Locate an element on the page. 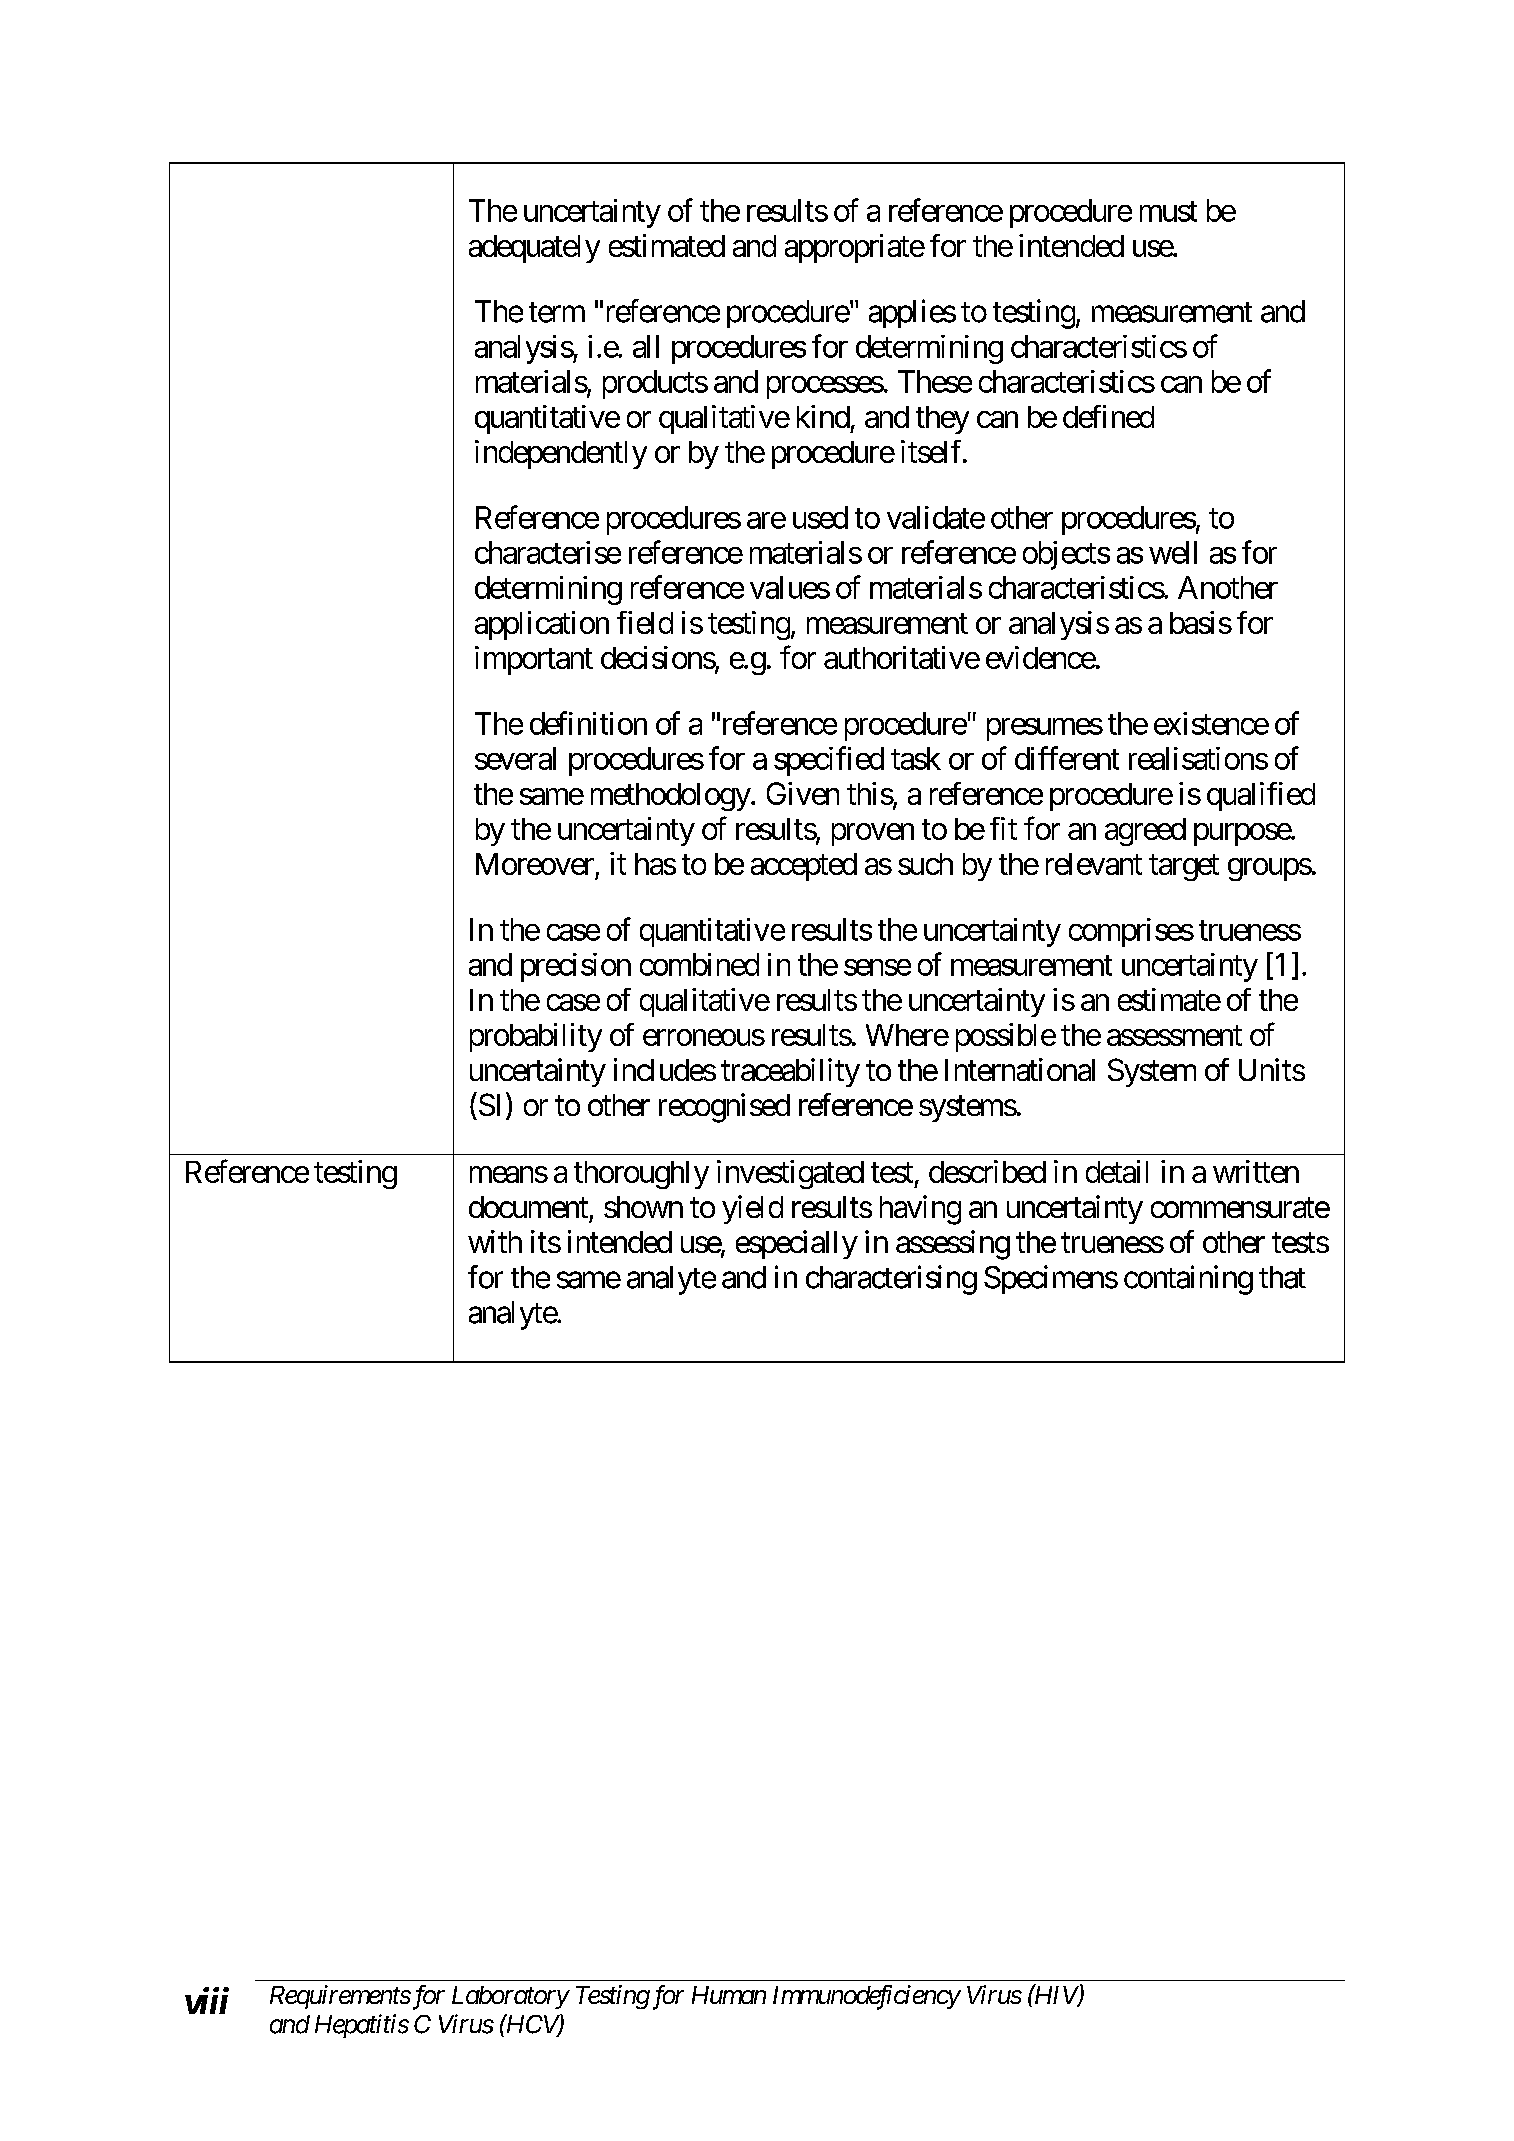 The image size is (1514, 2141). with is located at coordinates (495, 1241).
